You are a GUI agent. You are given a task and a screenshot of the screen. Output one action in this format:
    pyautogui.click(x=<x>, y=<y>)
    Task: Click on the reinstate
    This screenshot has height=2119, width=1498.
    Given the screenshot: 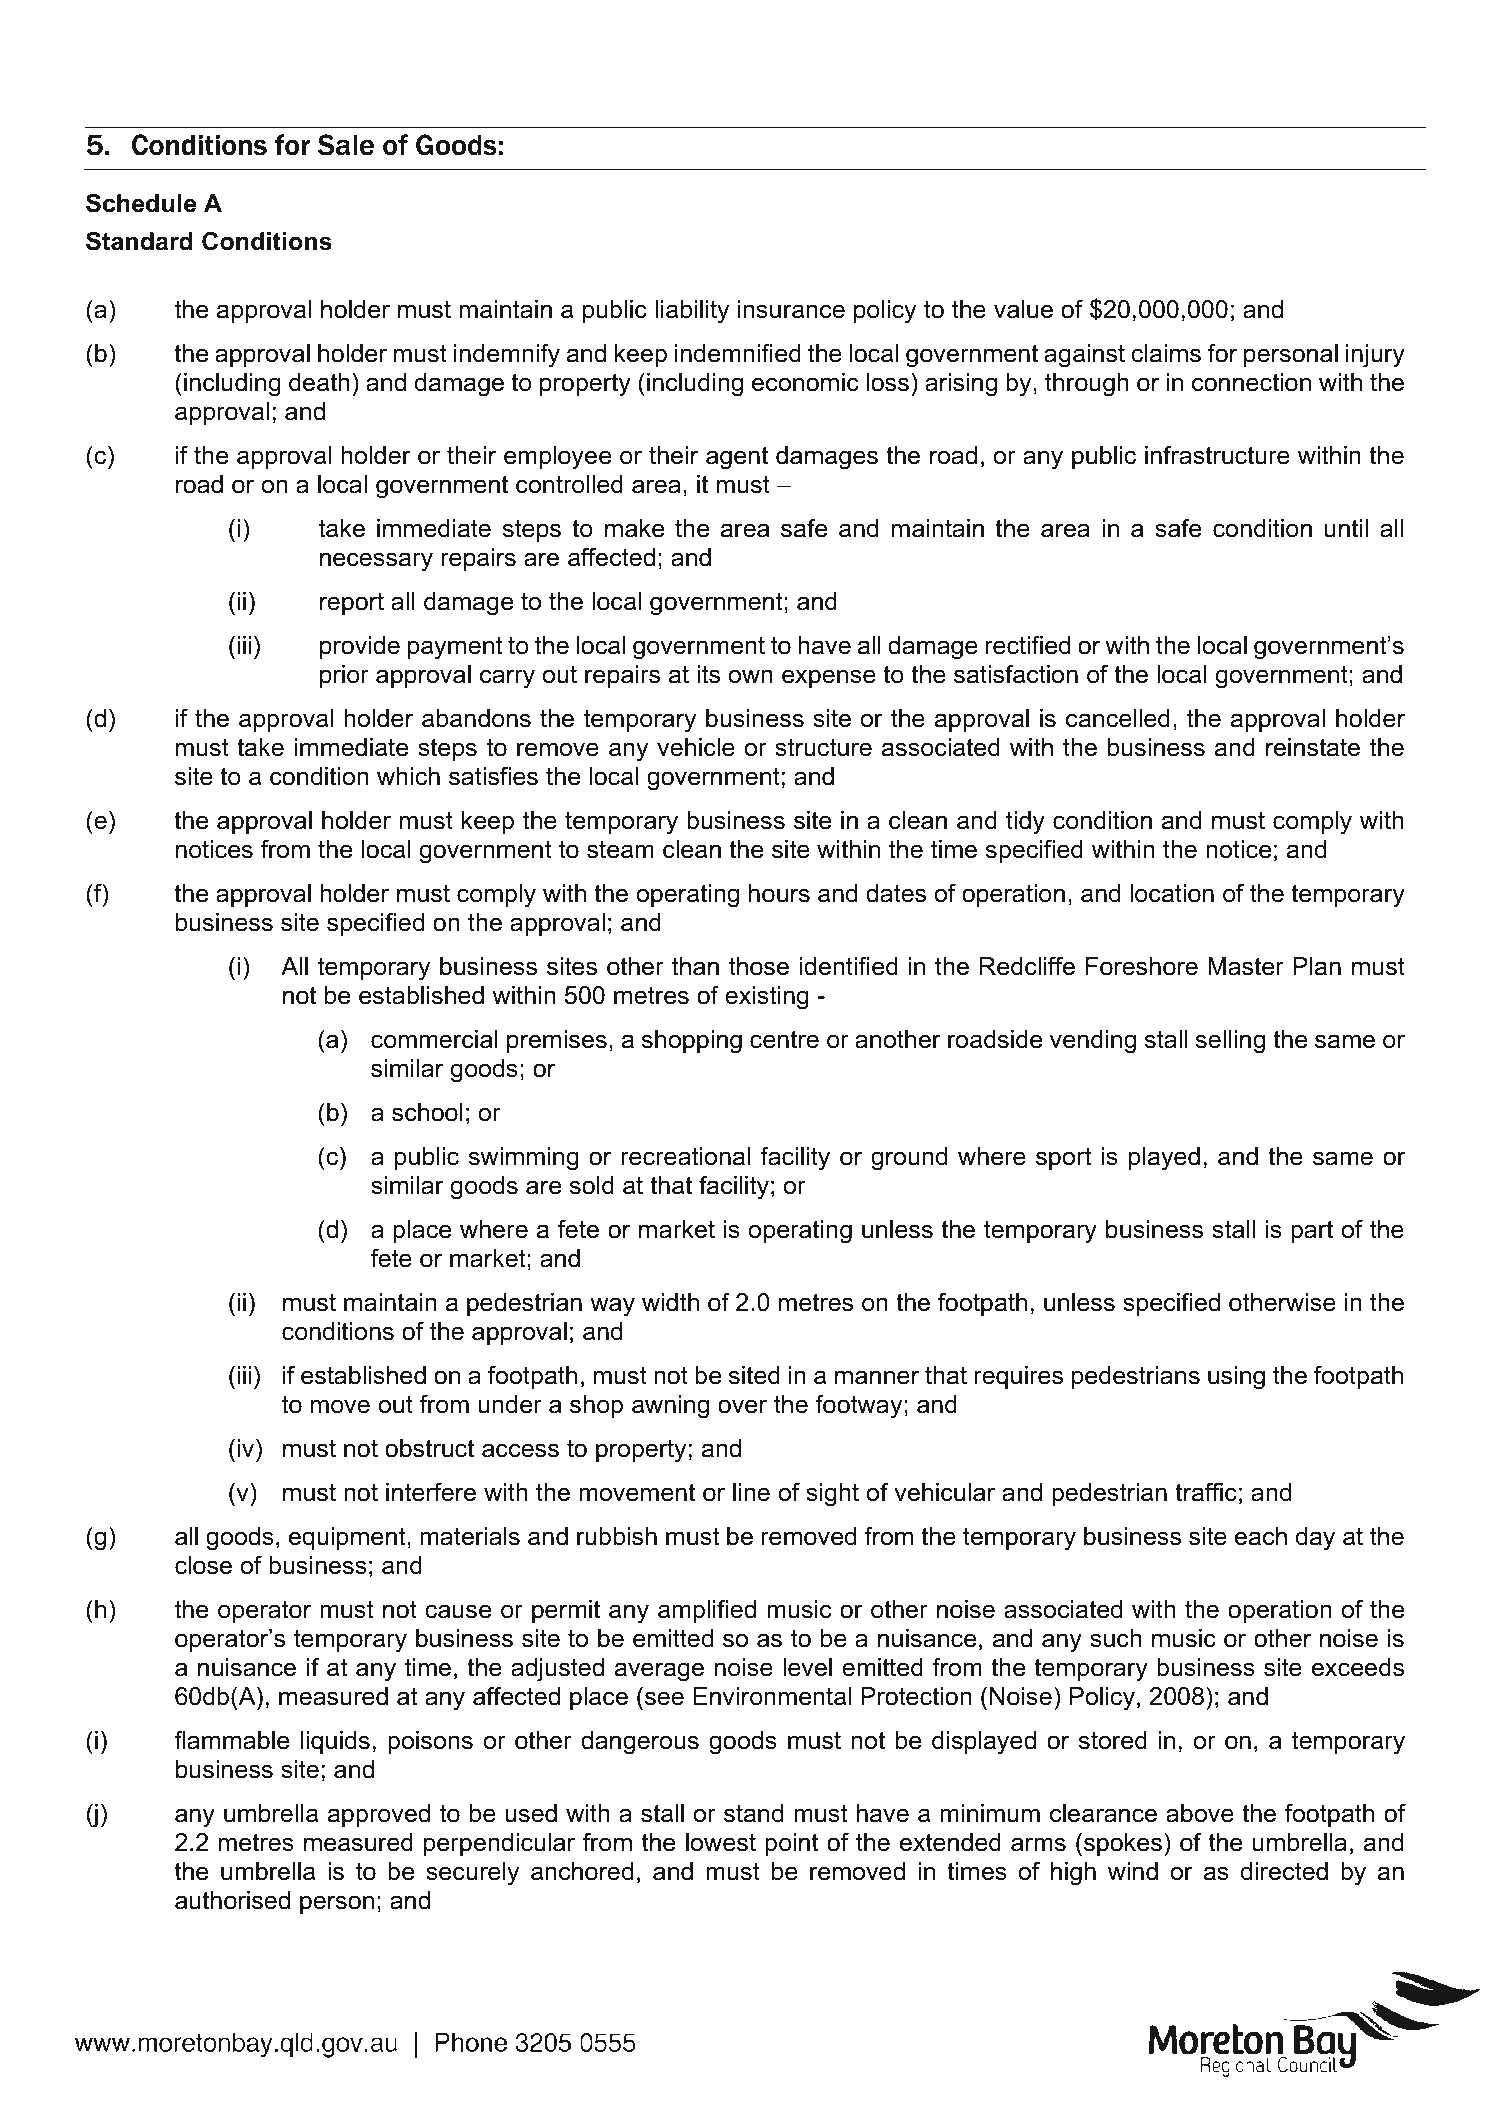 What is the action you would take?
    pyautogui.click(x=1313, y=747)
